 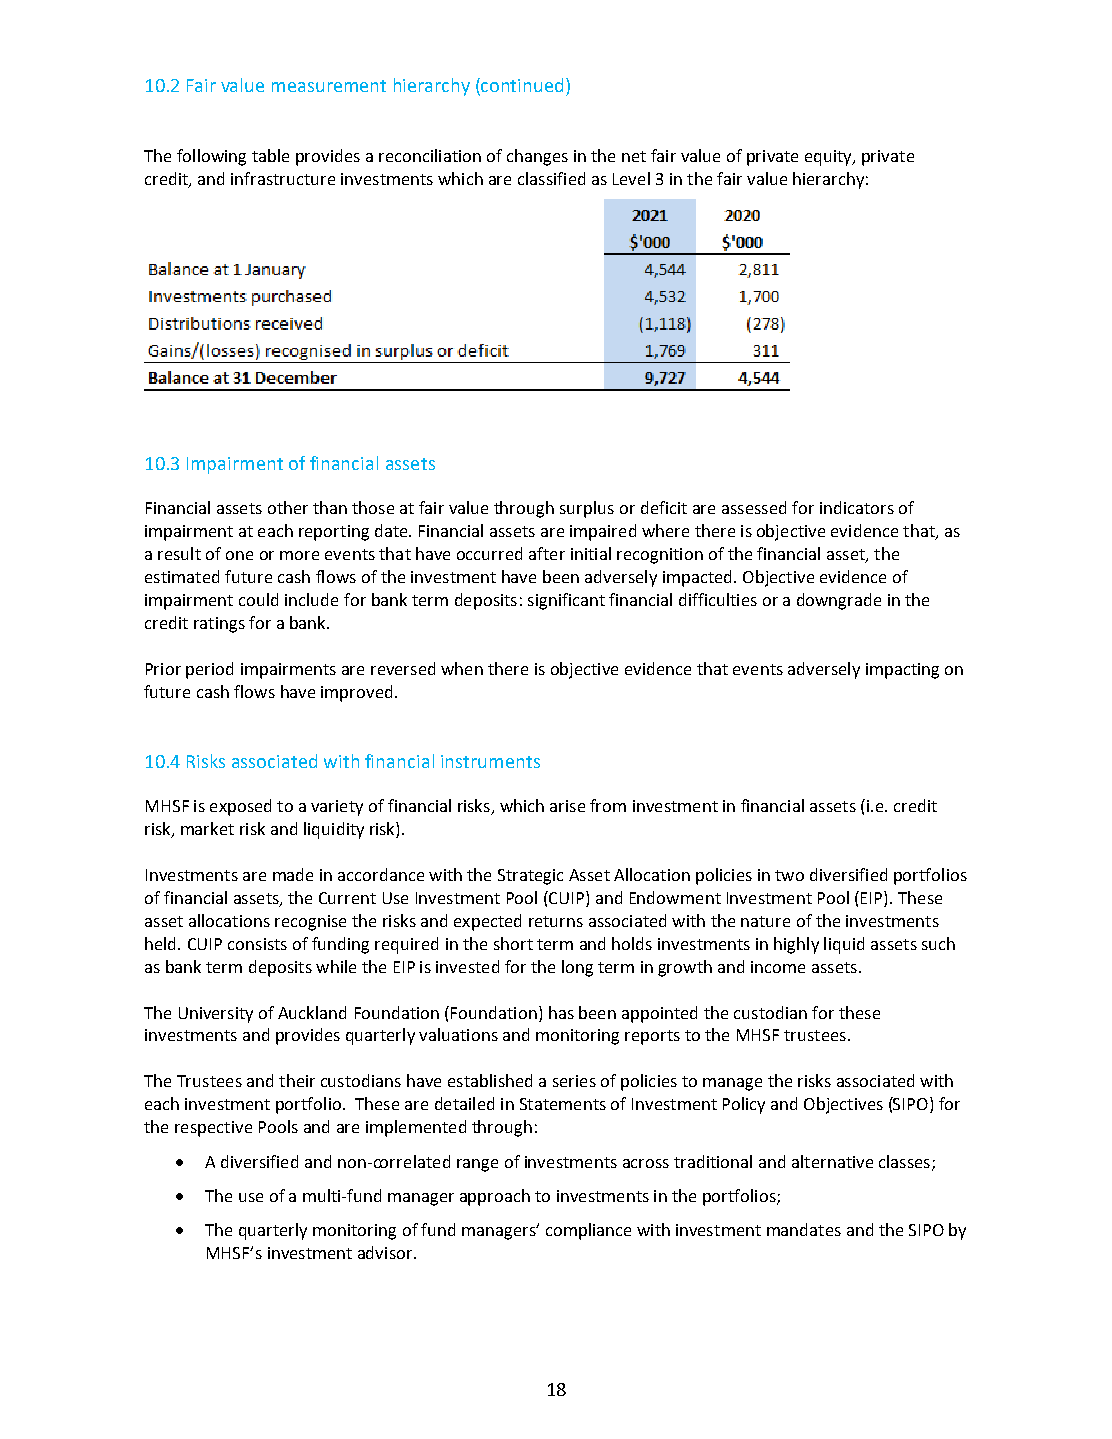 I want to click on changes, so click(x=537, y=157).
